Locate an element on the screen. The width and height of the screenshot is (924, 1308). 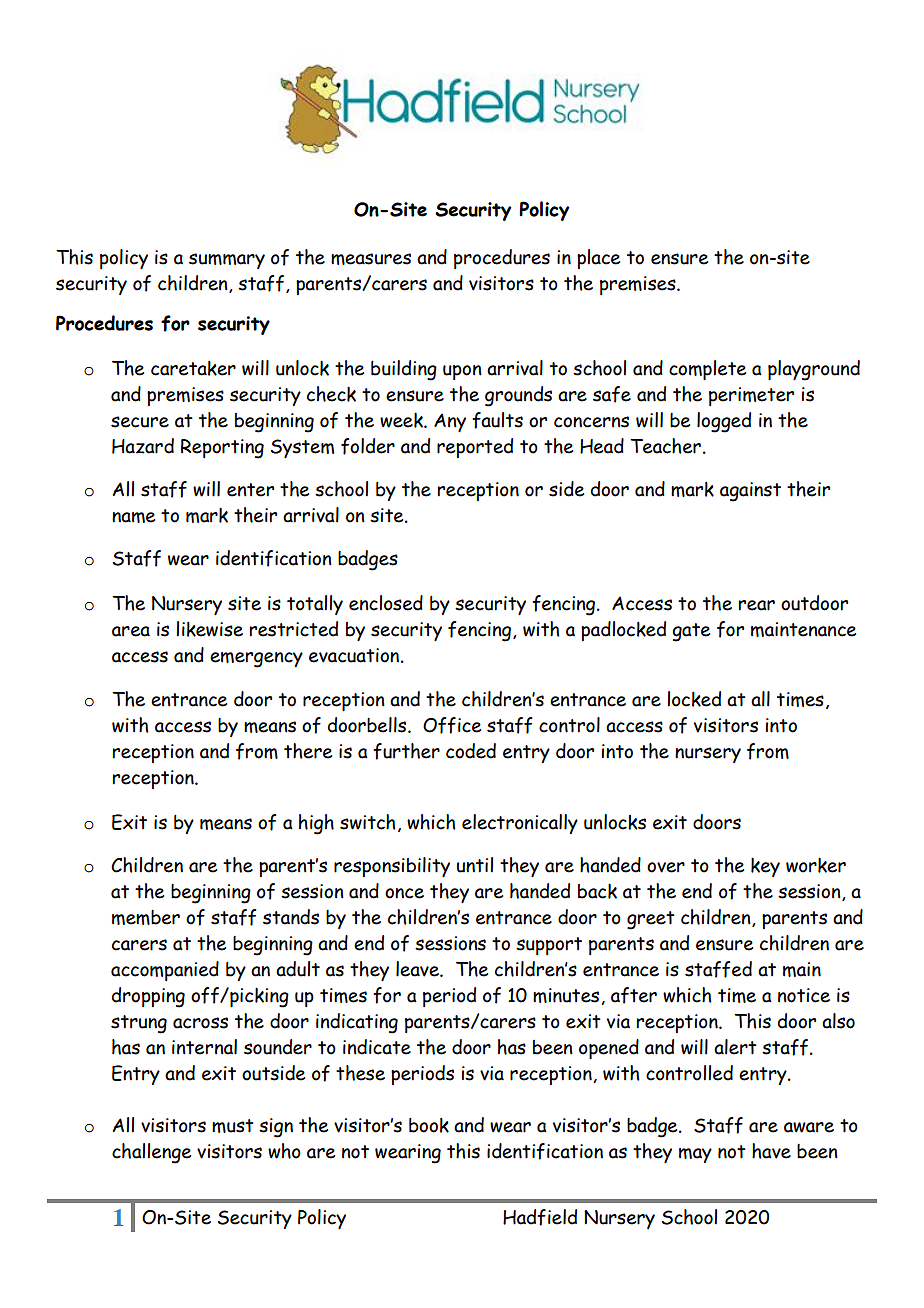
minutes is located at coordinates (567, 996).
